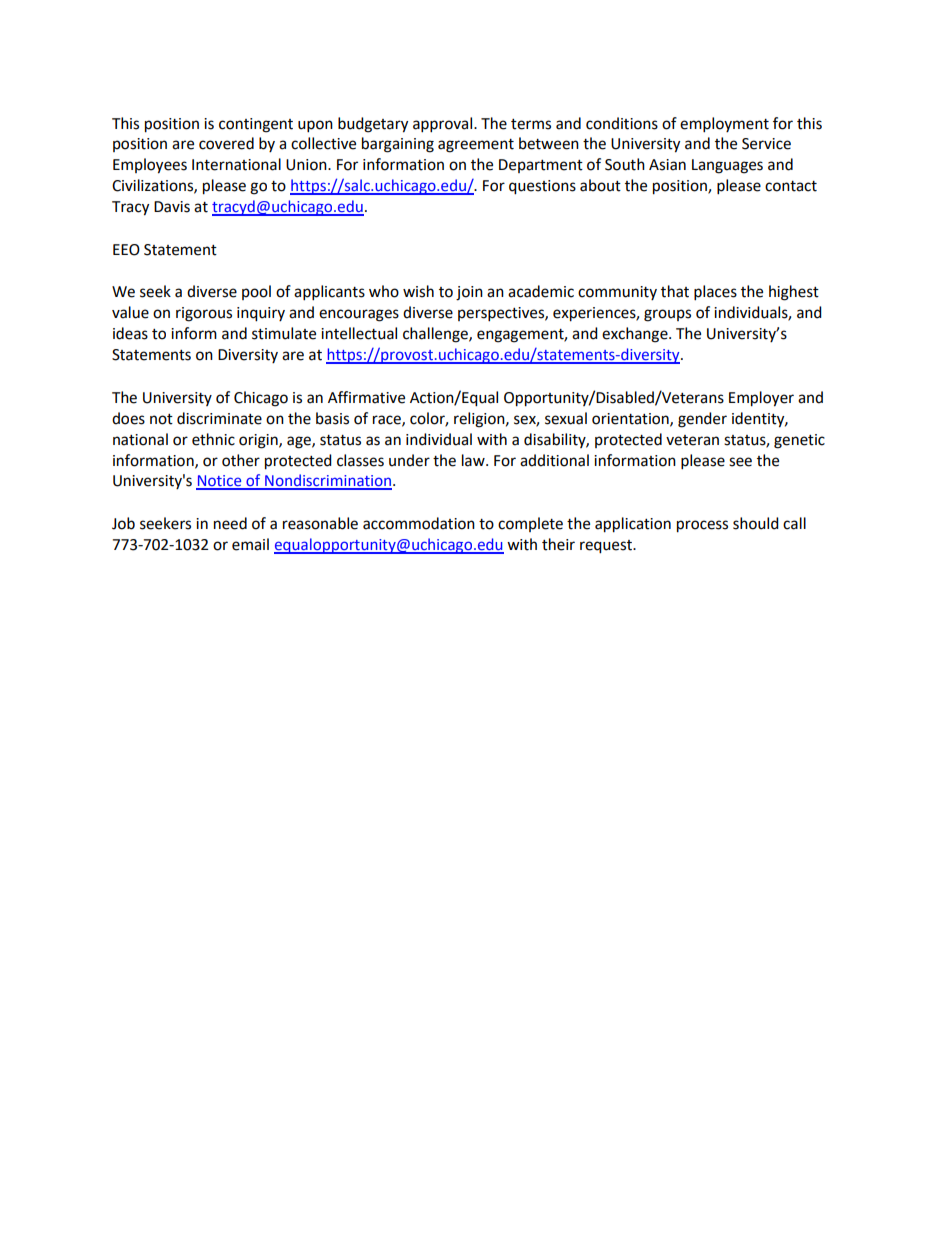 The image size is (952, 1233). Describe the element at coordinates (724, 125) in the screenshot. I see `employment` at that location.
